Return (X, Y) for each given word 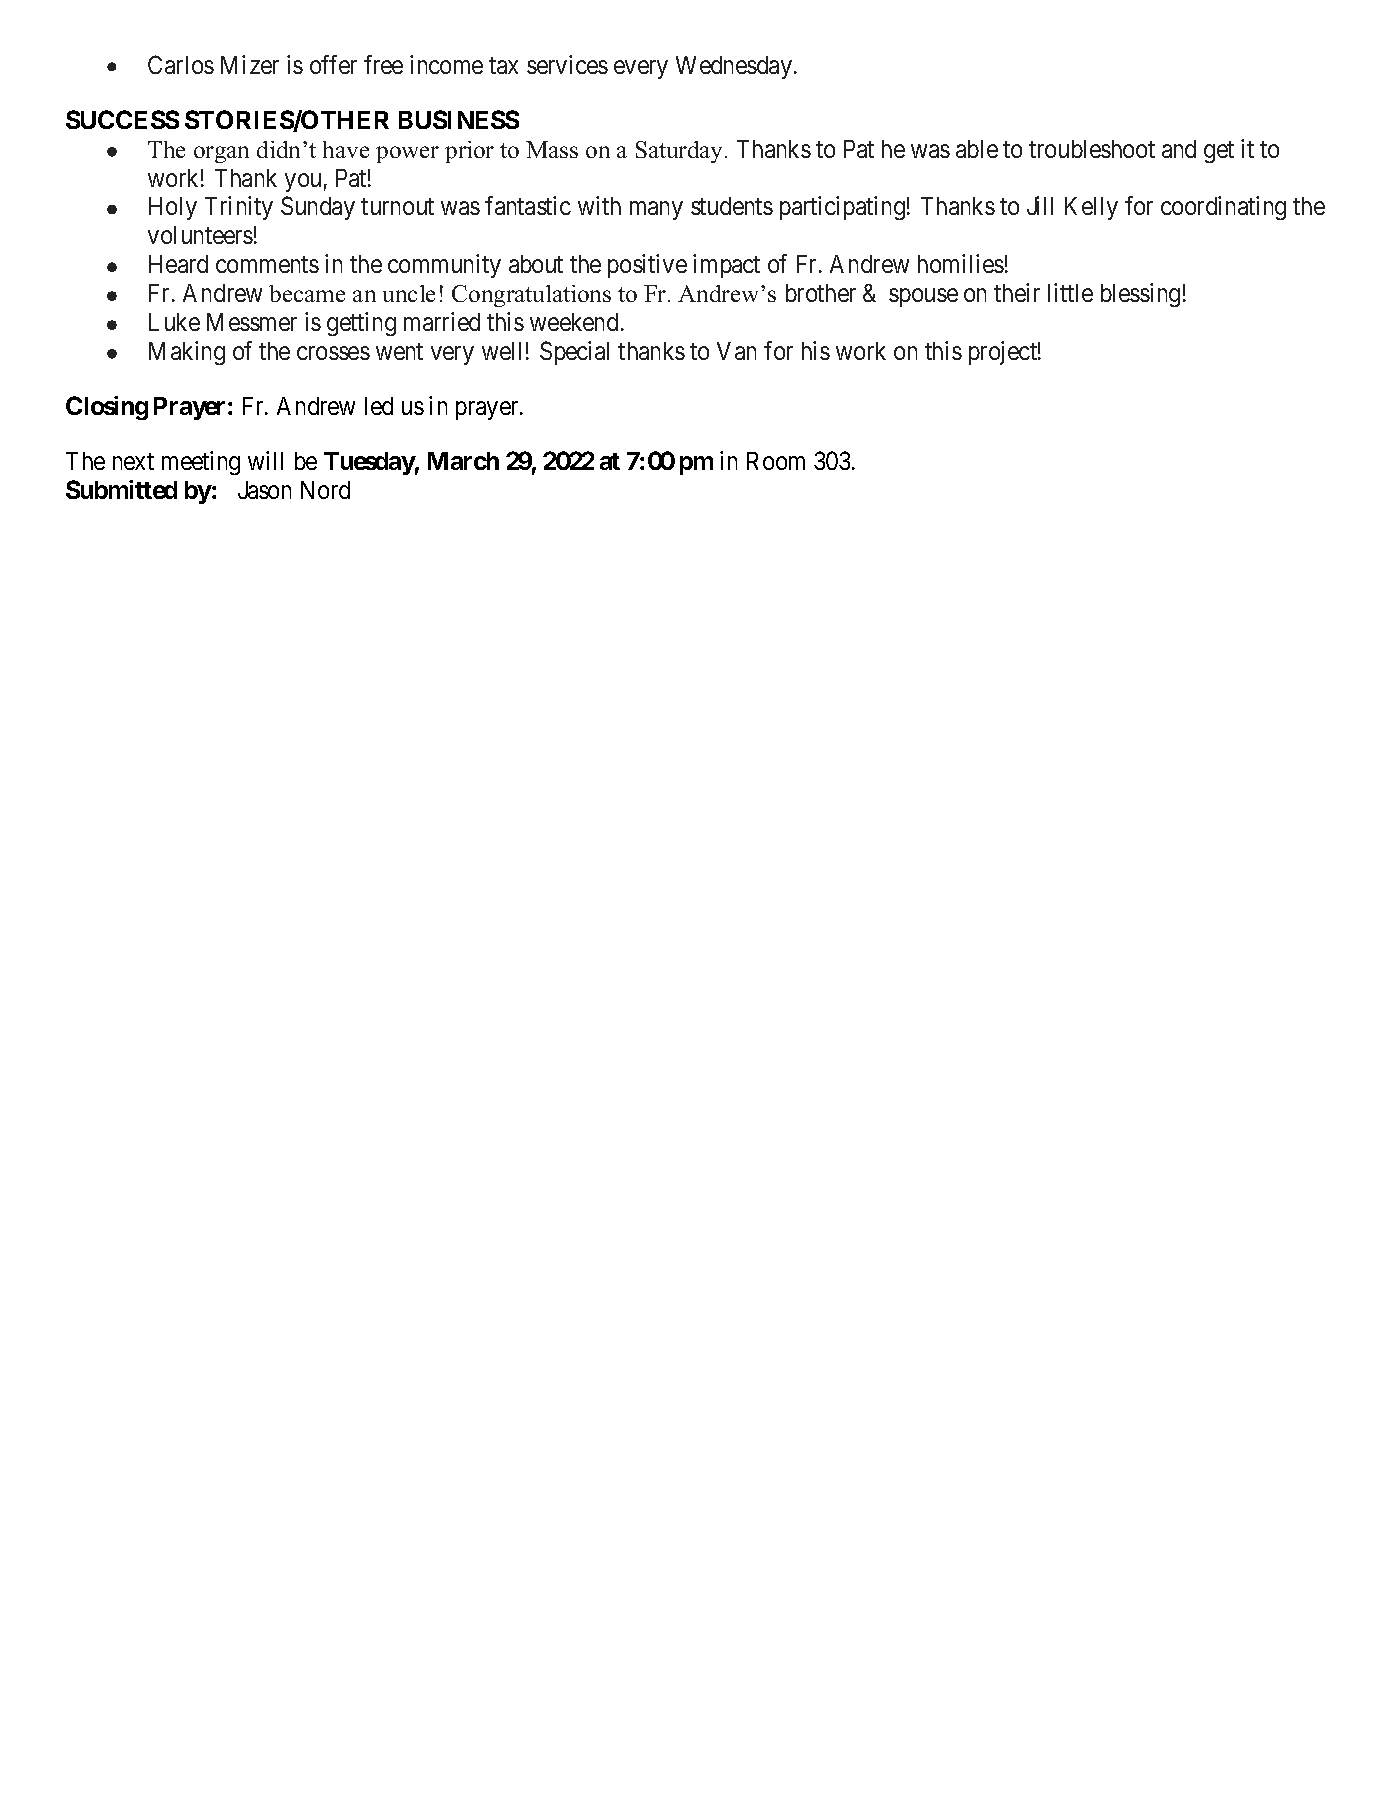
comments (267, 265)
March (463, 461)
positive (647, 266)
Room (776, 461)
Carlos (181, 64)
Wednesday (735, 67)
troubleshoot (1092, 149)
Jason (264, 490)
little (1070, 292)
